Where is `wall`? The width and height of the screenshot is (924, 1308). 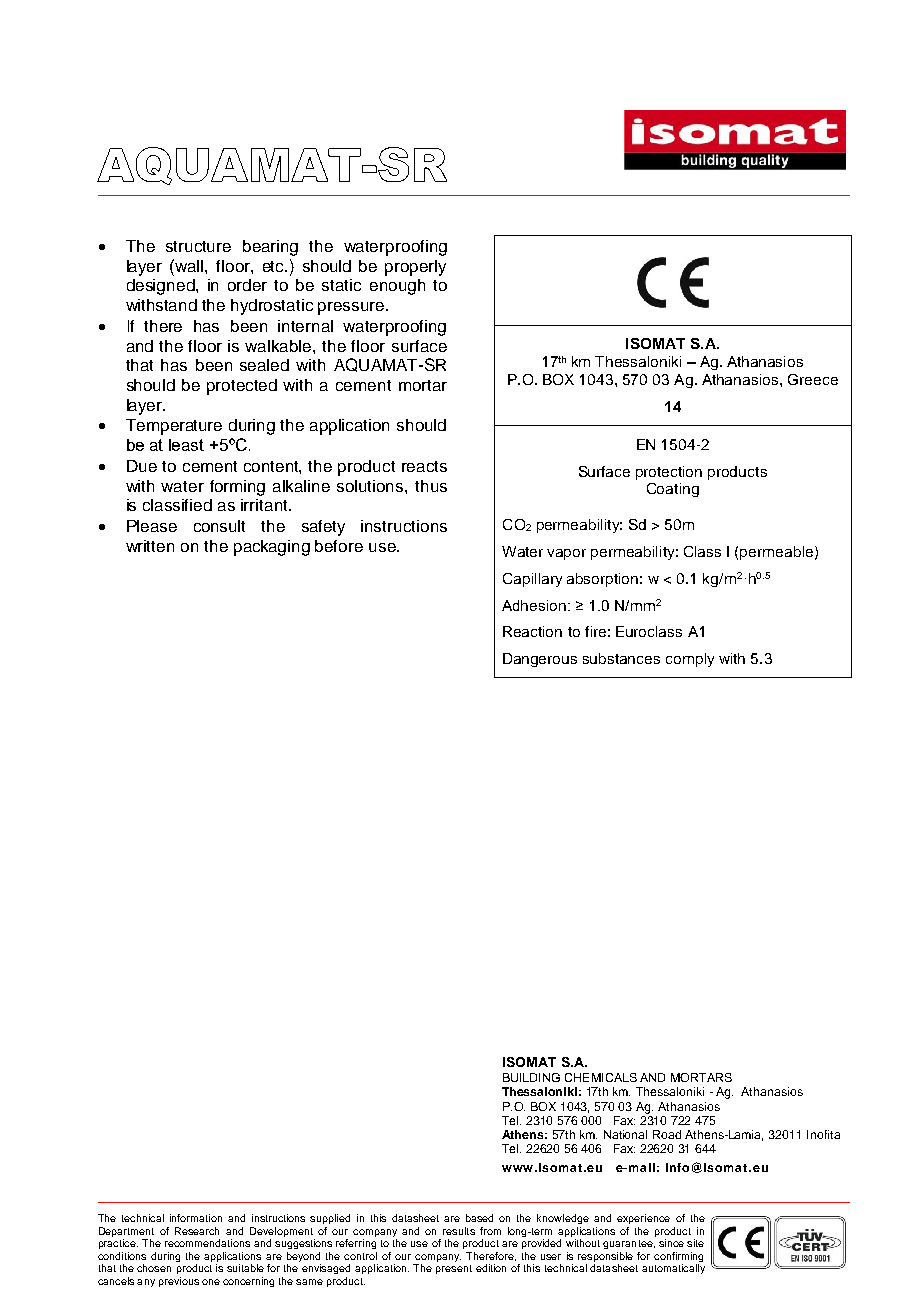 wall is located at coordinates (189, 265).
